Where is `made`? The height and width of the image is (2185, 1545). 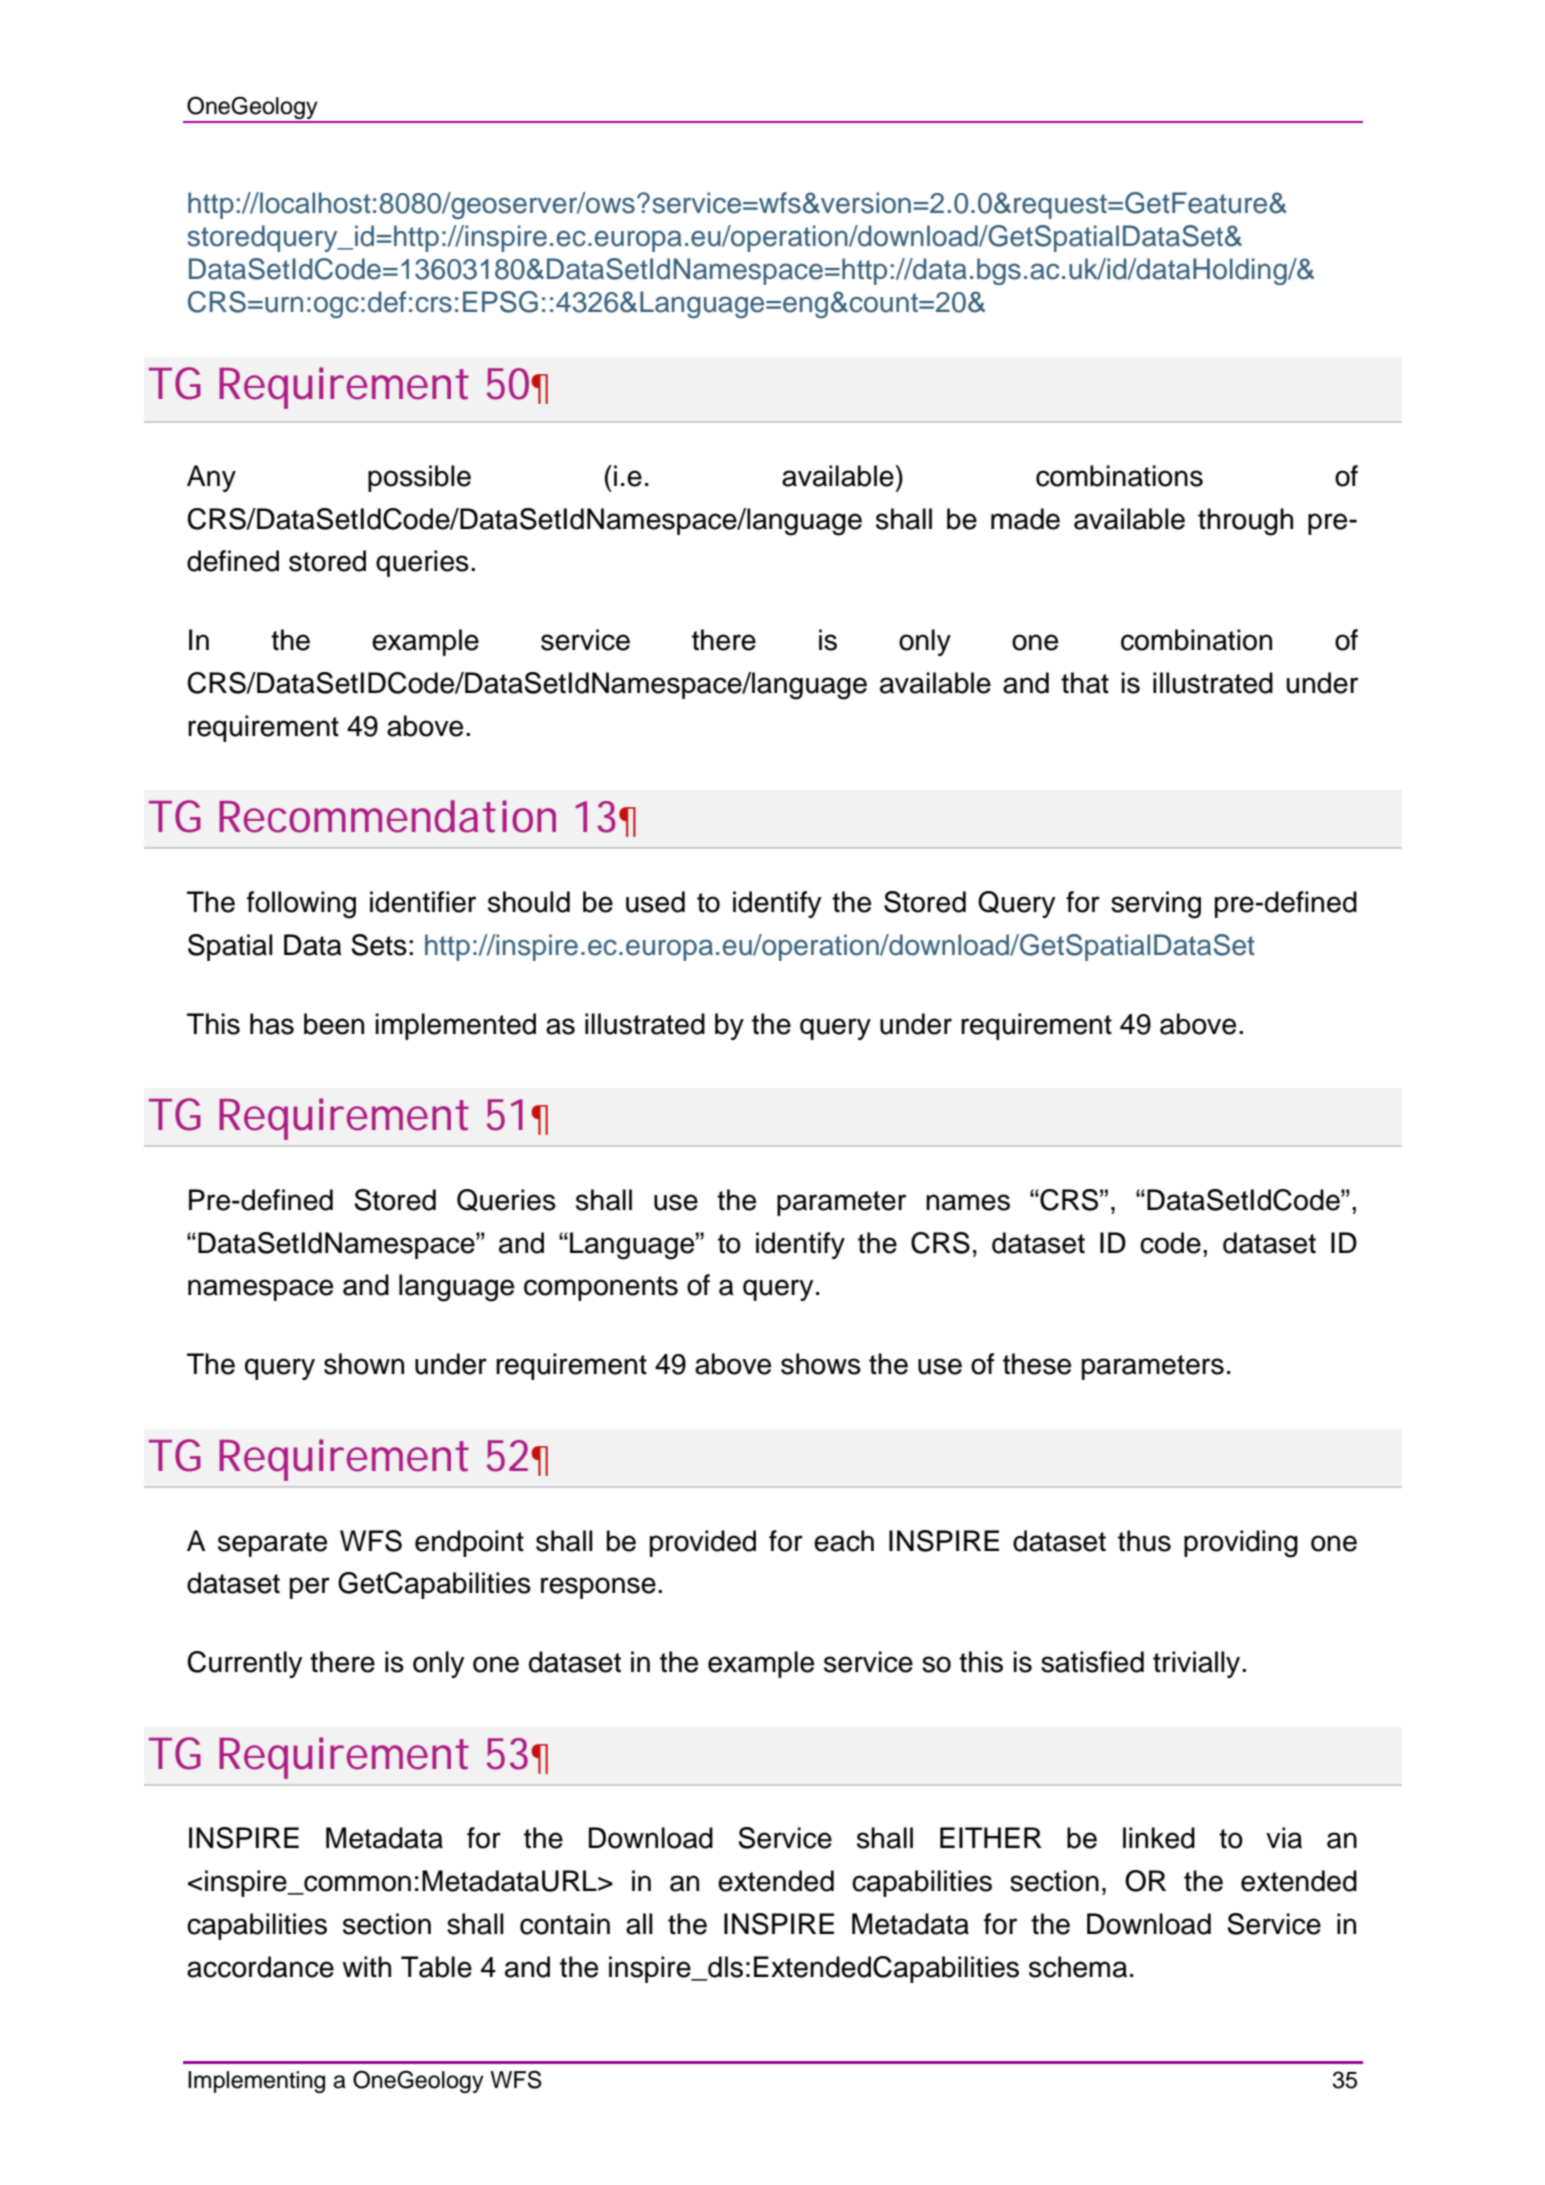
made is located at coordinates (1025, 519).
